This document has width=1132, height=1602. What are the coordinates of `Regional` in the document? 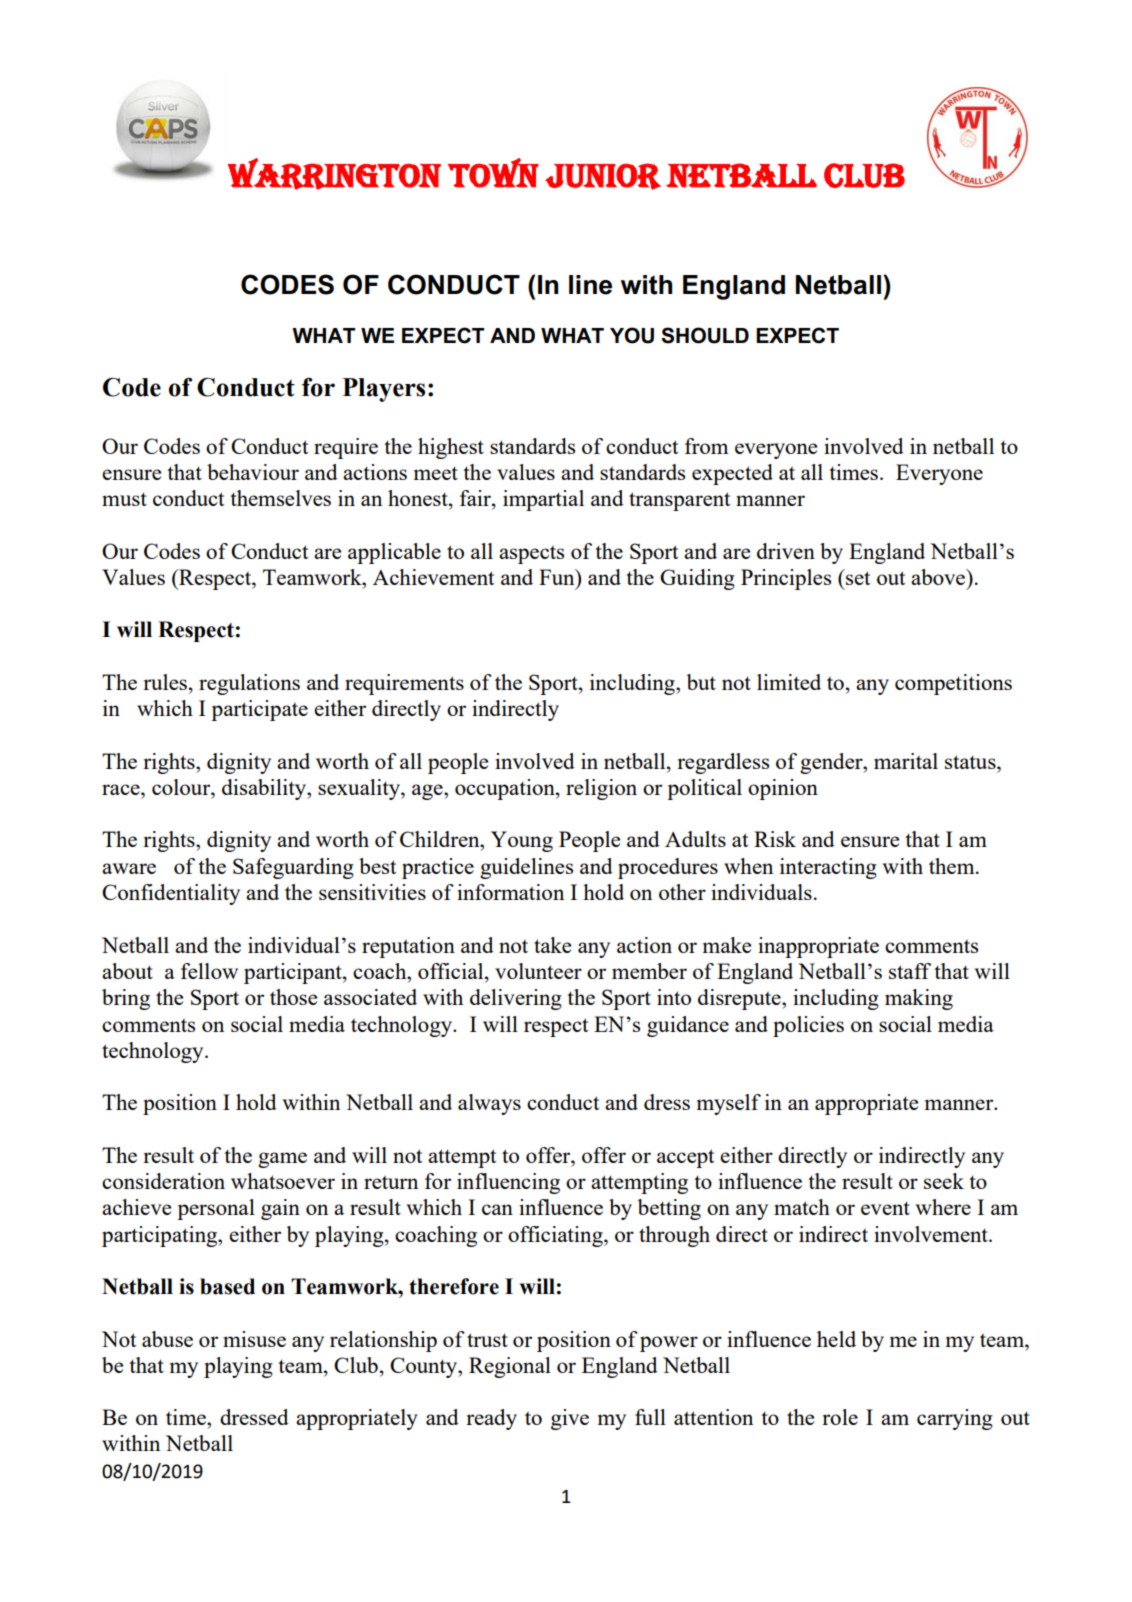 It's located at (510, 1367).
